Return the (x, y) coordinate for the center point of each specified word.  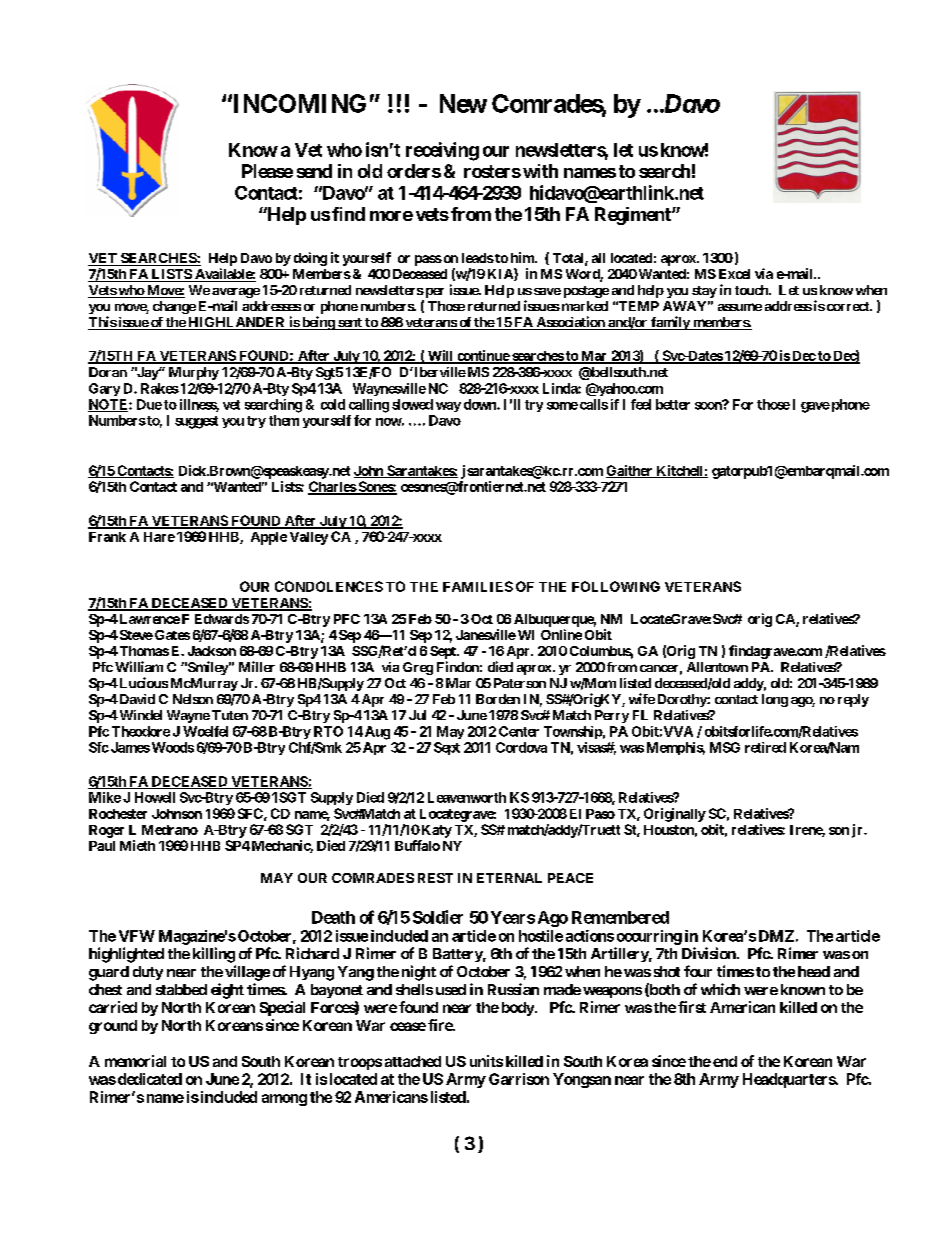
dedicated (150, 1079)
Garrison (519, 1079)
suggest (196, 422)
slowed (412, 404)
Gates (172, 635)
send (314, 171)
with (540, 171)
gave (815, 407)
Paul (102, 846)
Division (710, 953)
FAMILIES (478, 586)
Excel (734, 274)
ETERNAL (509, 878)
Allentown (717, 667)
